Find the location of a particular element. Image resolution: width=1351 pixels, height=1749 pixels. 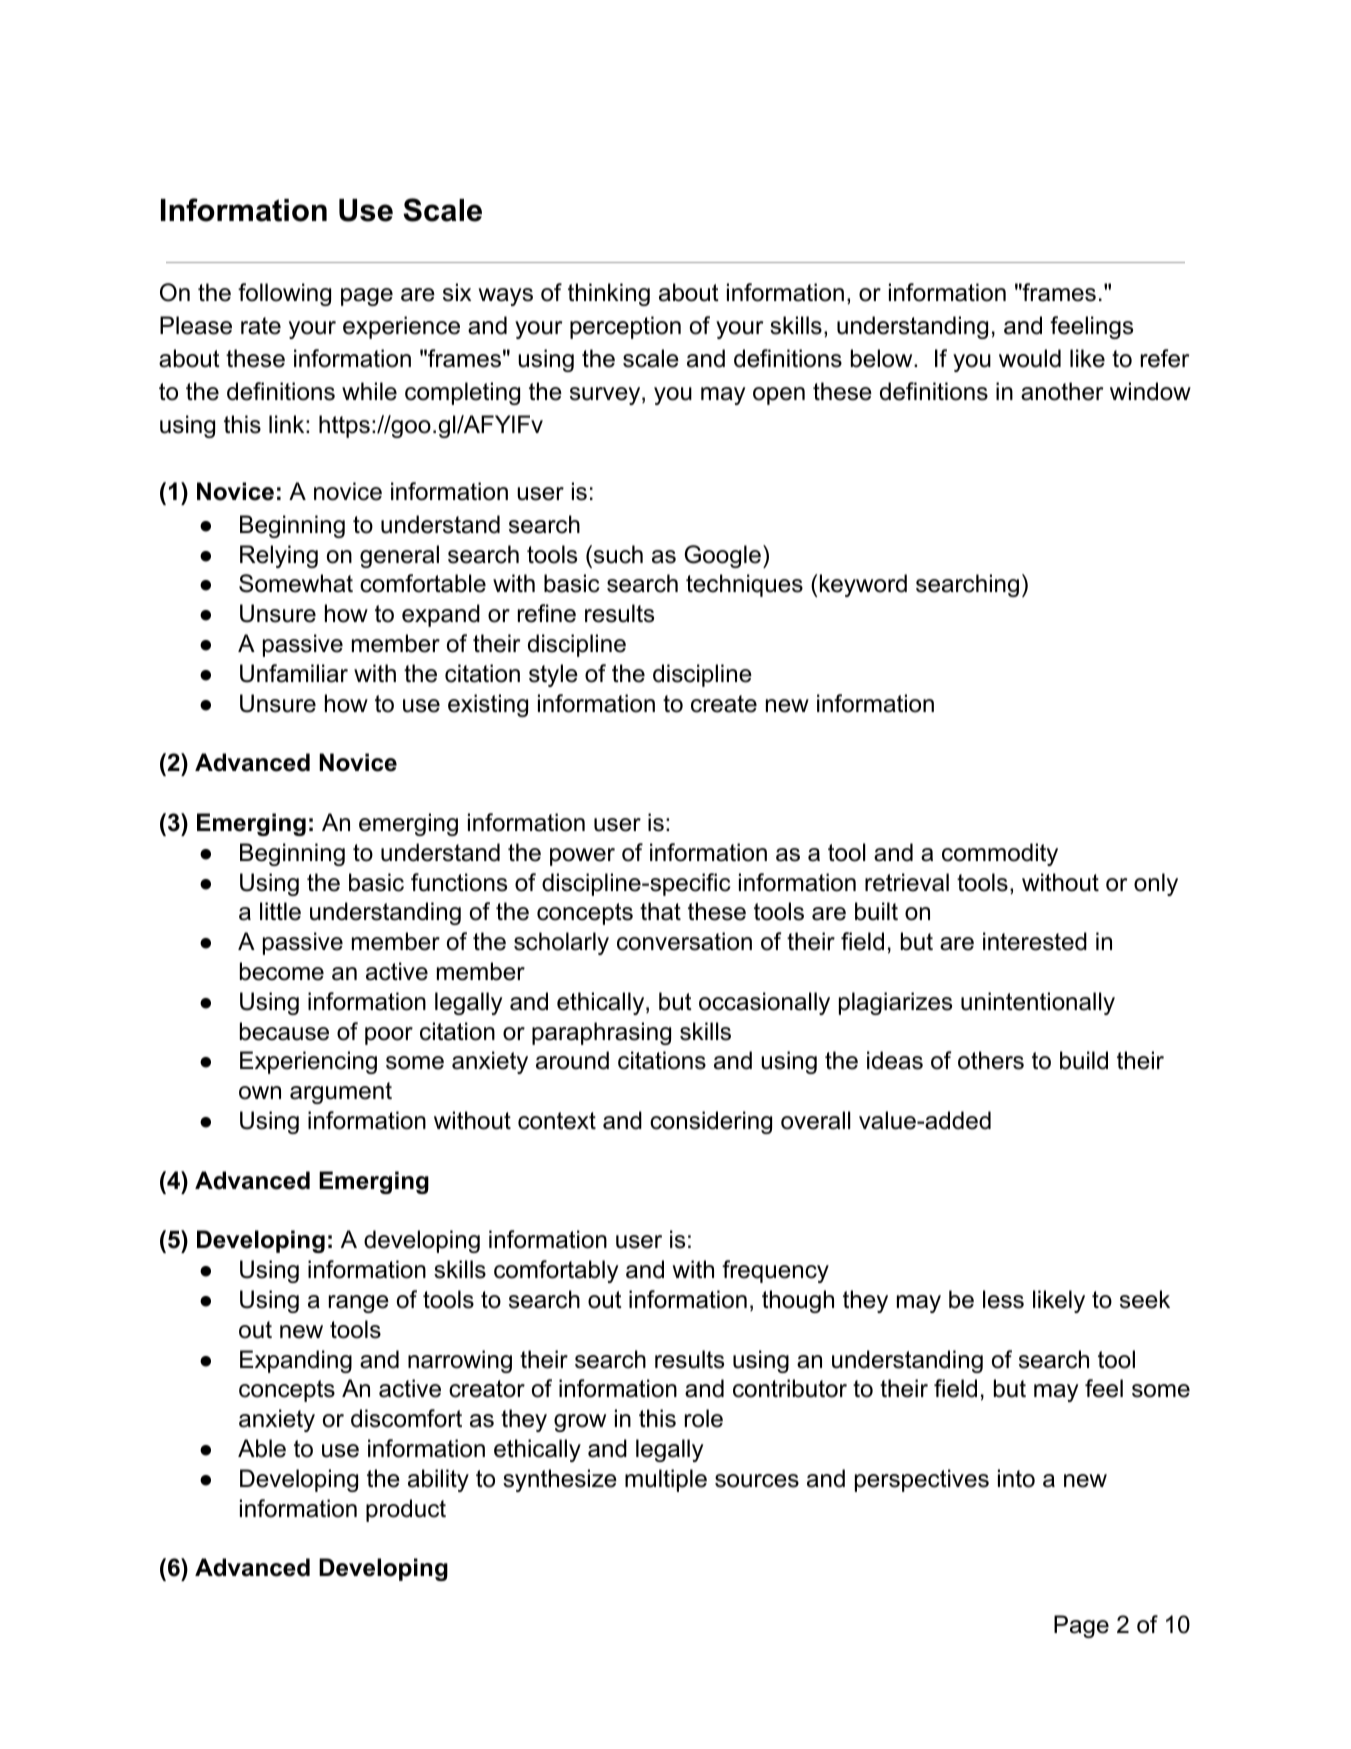

interested is located at coordinates (1035, 941).
